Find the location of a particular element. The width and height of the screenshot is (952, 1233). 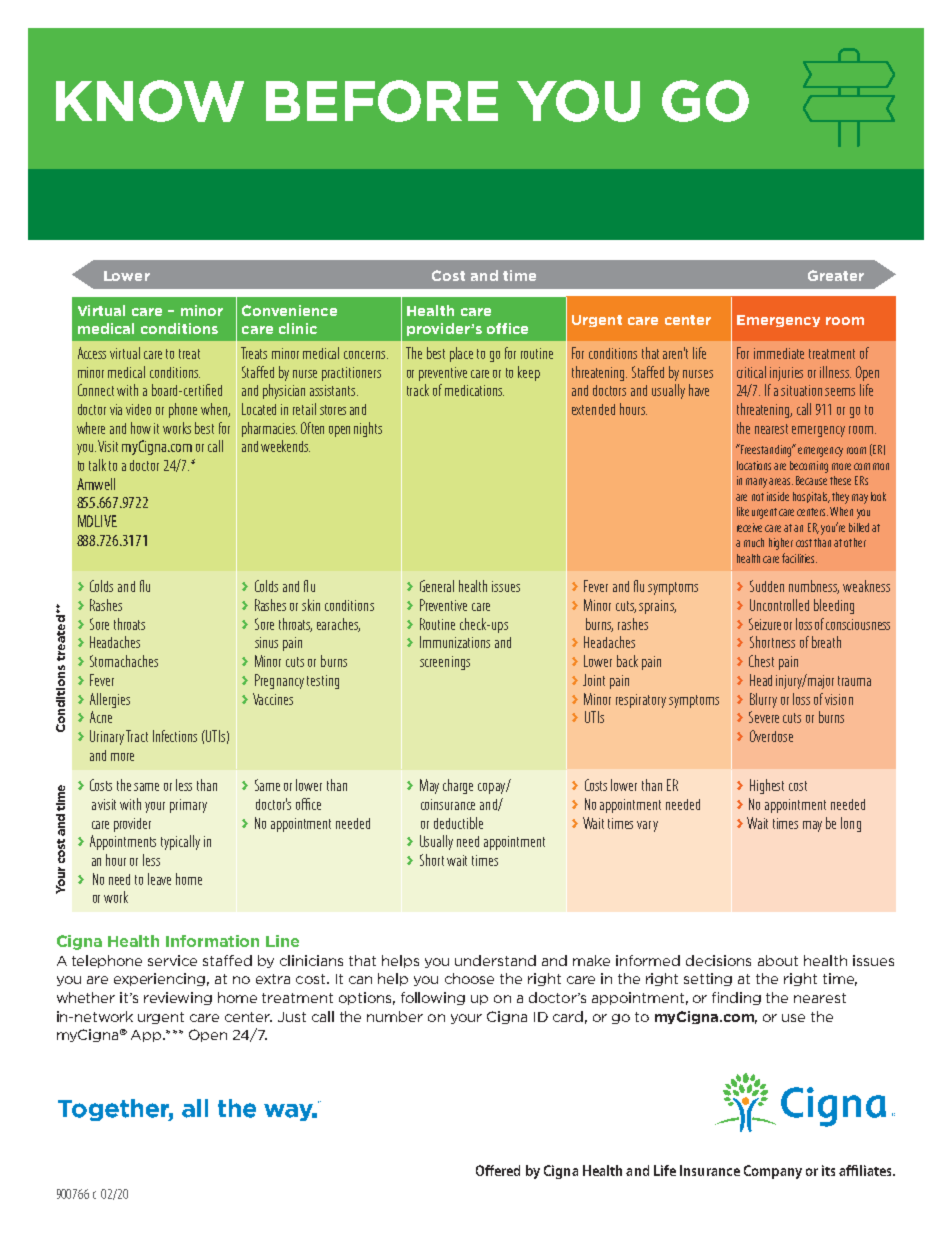

about is located at coordinates (778, 960).
